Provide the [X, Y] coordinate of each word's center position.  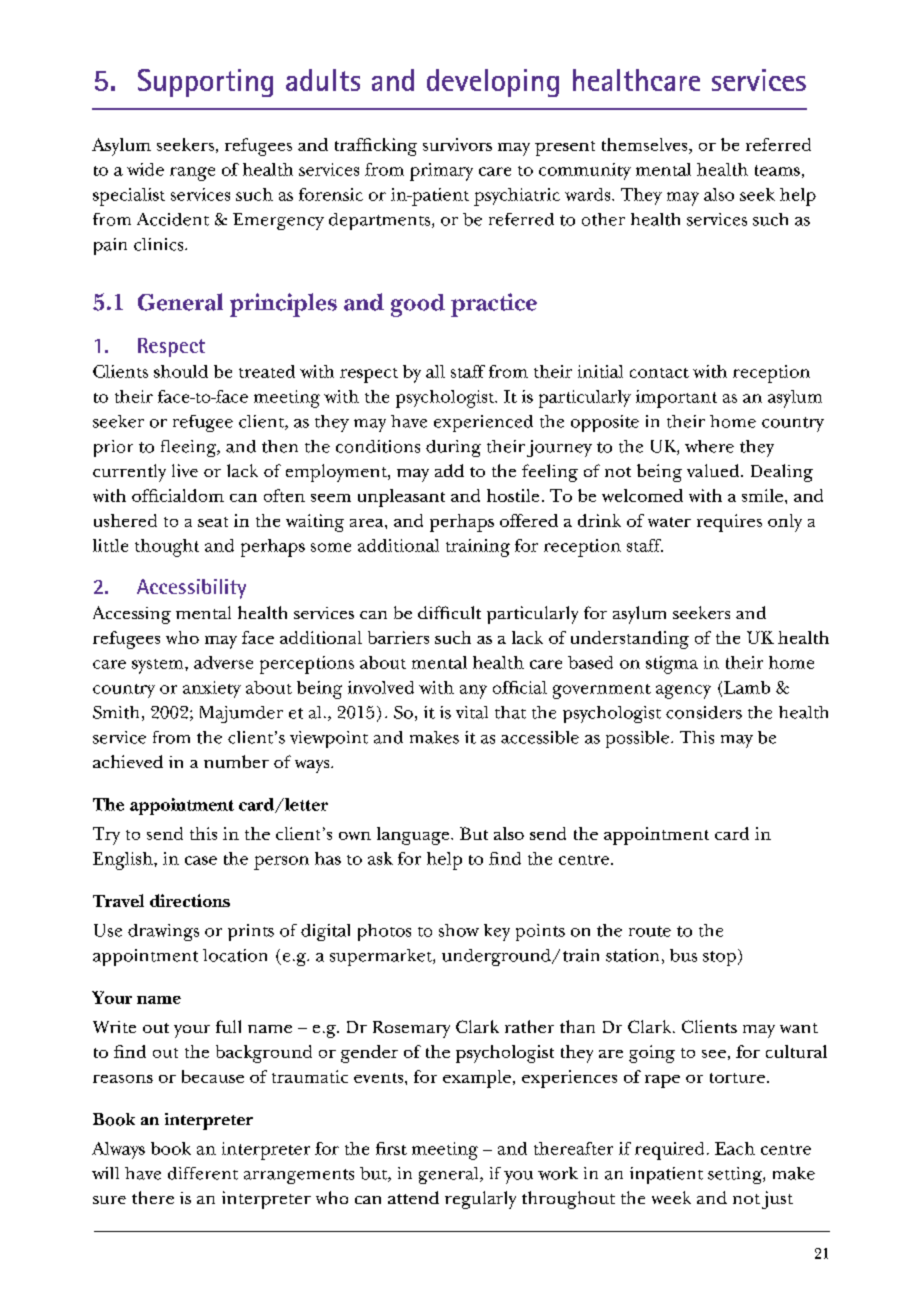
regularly [480, 1200]
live [185, 470]
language [414, 836]
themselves [646, 146]
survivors [457, 144]
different [203, 1173]
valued [714, 470]
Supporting [205, 83]
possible [637, 739]
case [201, 860]
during [453, 448]
